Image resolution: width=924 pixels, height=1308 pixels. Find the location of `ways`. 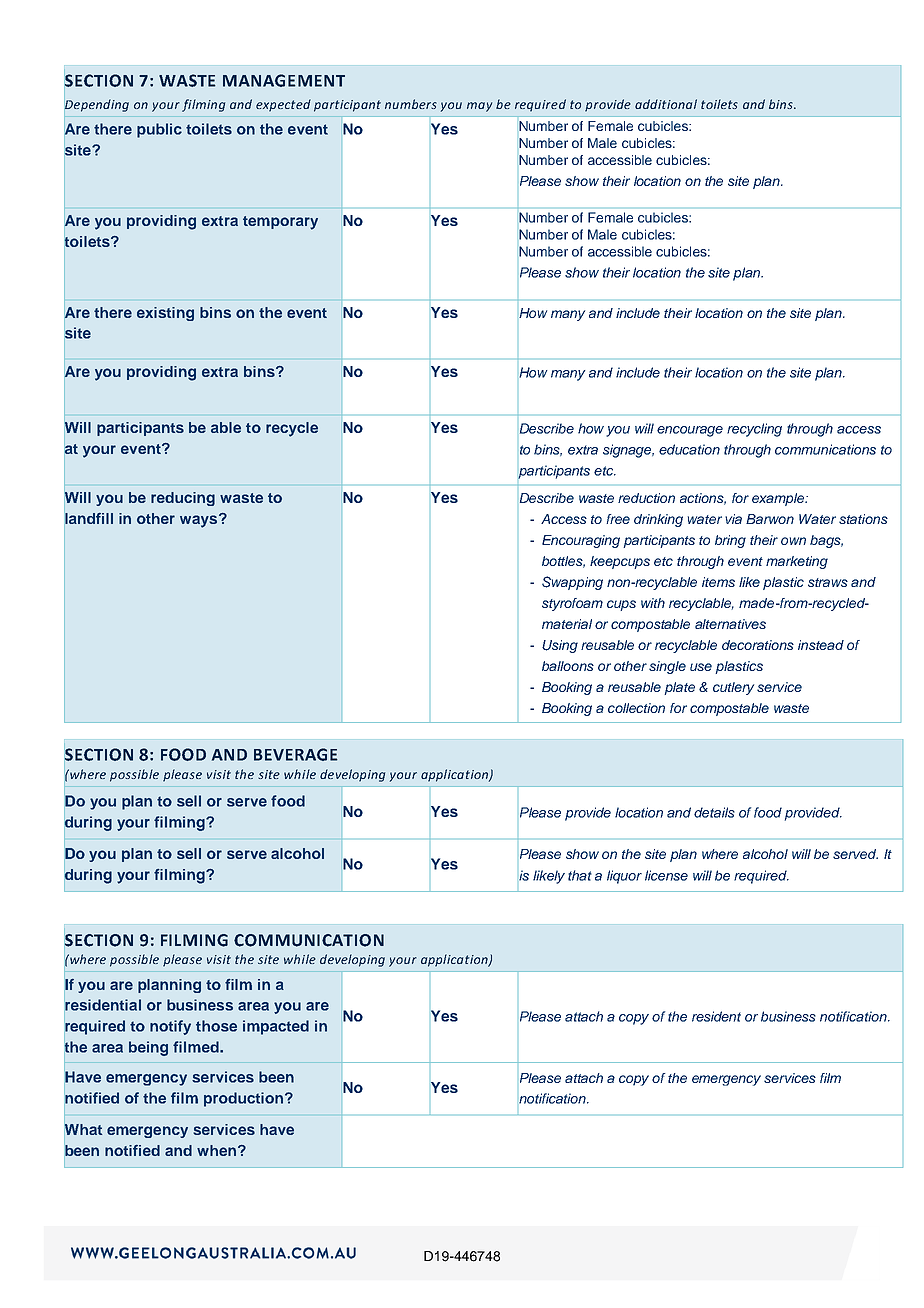

ways is located at coordinates (200, 521).
